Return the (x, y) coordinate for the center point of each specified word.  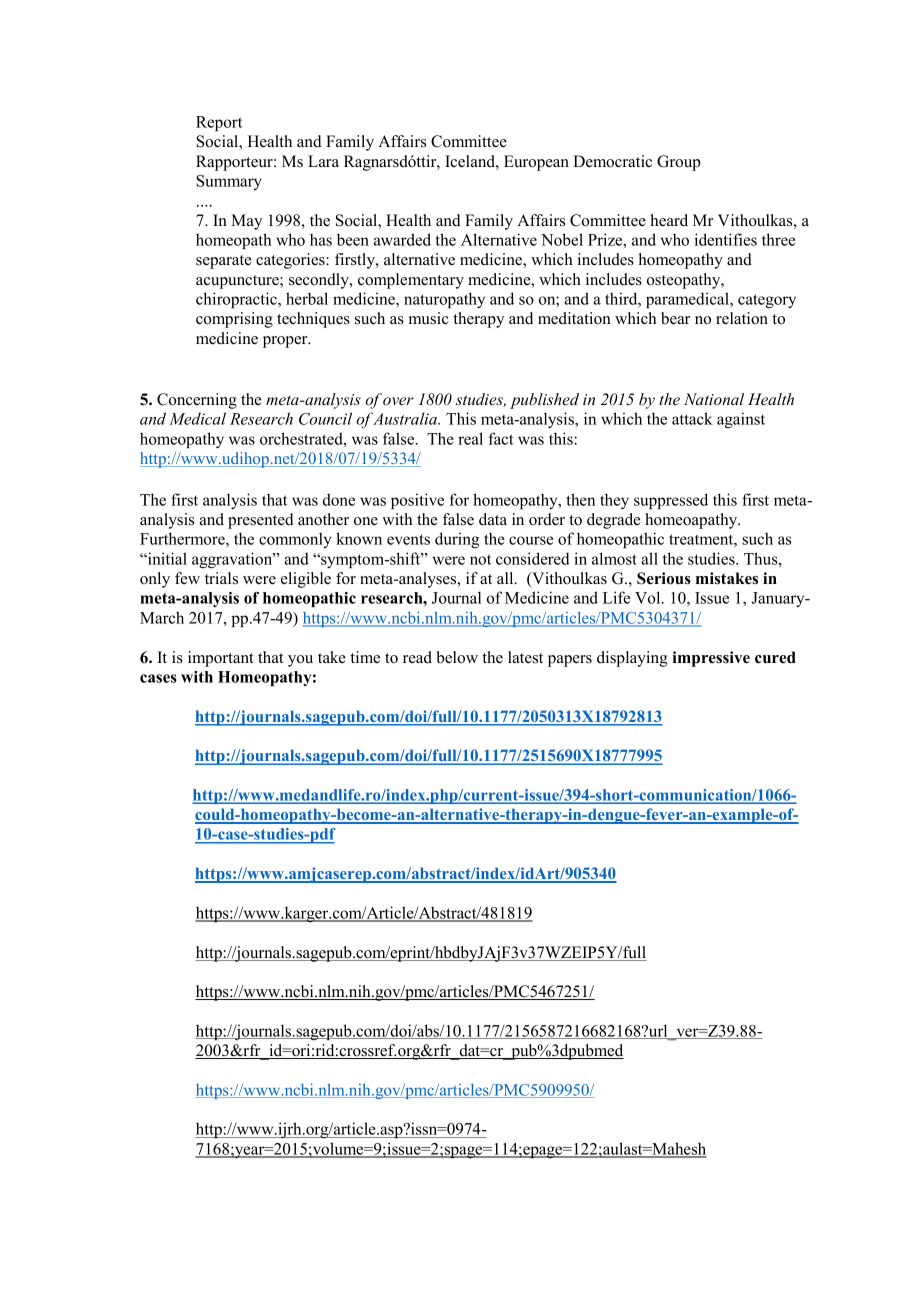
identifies (725, 239)
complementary (411, 281)
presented (261, 521)
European (536, 163)
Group (679, 163)
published (544, 401)
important (221, 659)
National (714, 399)
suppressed (671, 501)
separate (223, 262)
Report (219, 123)
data (493, 519)
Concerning (197, 401)
